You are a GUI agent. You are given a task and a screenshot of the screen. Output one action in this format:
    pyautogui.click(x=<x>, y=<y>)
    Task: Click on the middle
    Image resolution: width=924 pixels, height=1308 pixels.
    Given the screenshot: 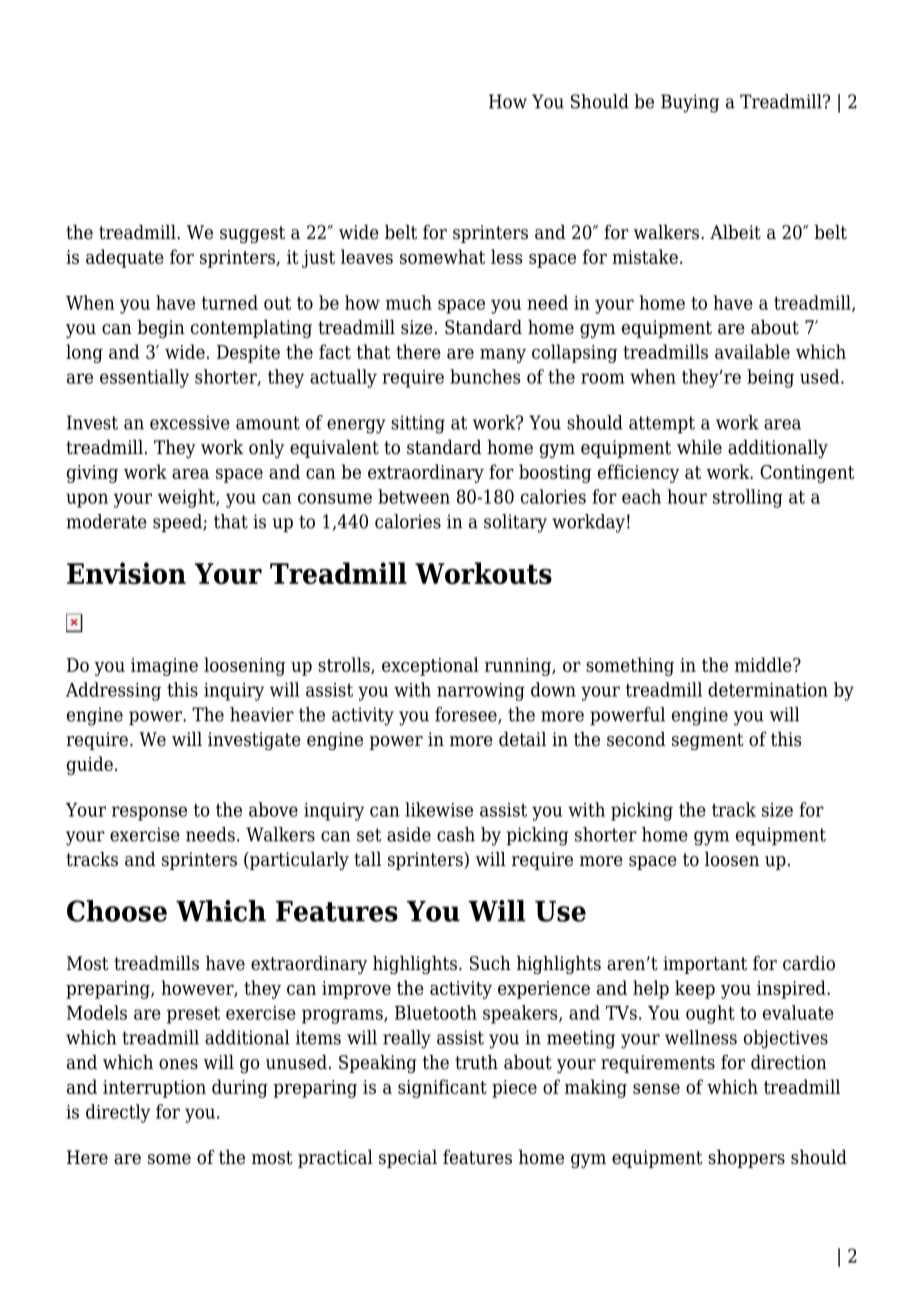 What is the action you would take?
    pyautogui.click(x=764, y=664)
